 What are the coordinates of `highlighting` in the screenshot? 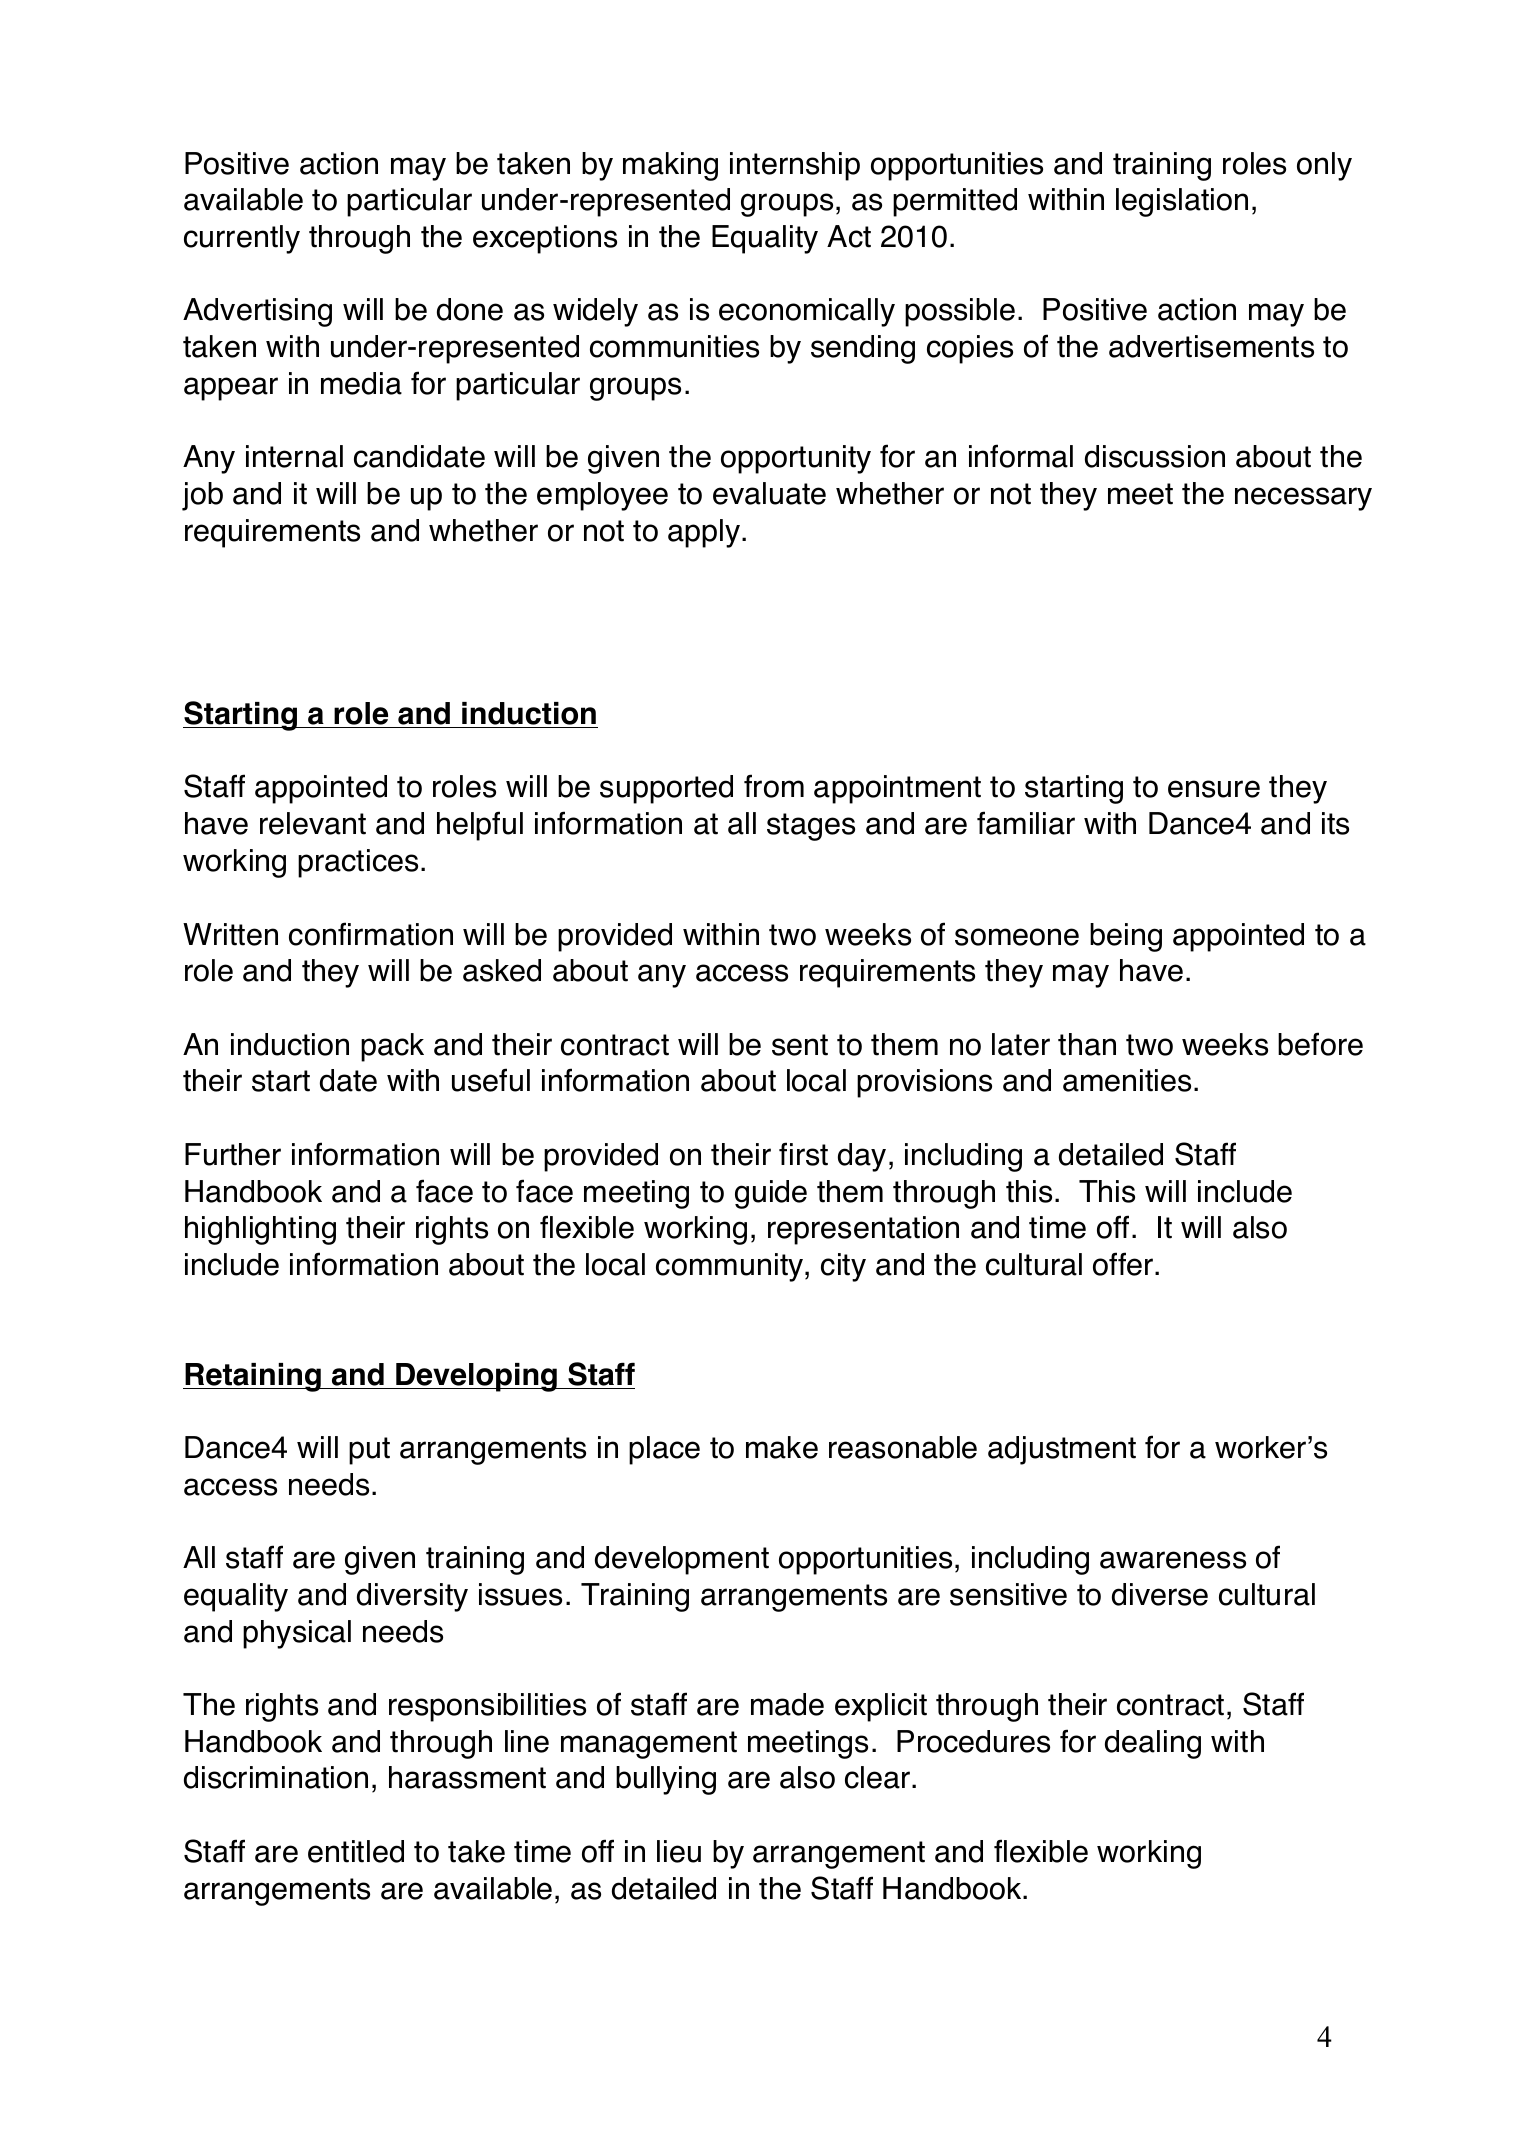 It's located at (260, 1230).
